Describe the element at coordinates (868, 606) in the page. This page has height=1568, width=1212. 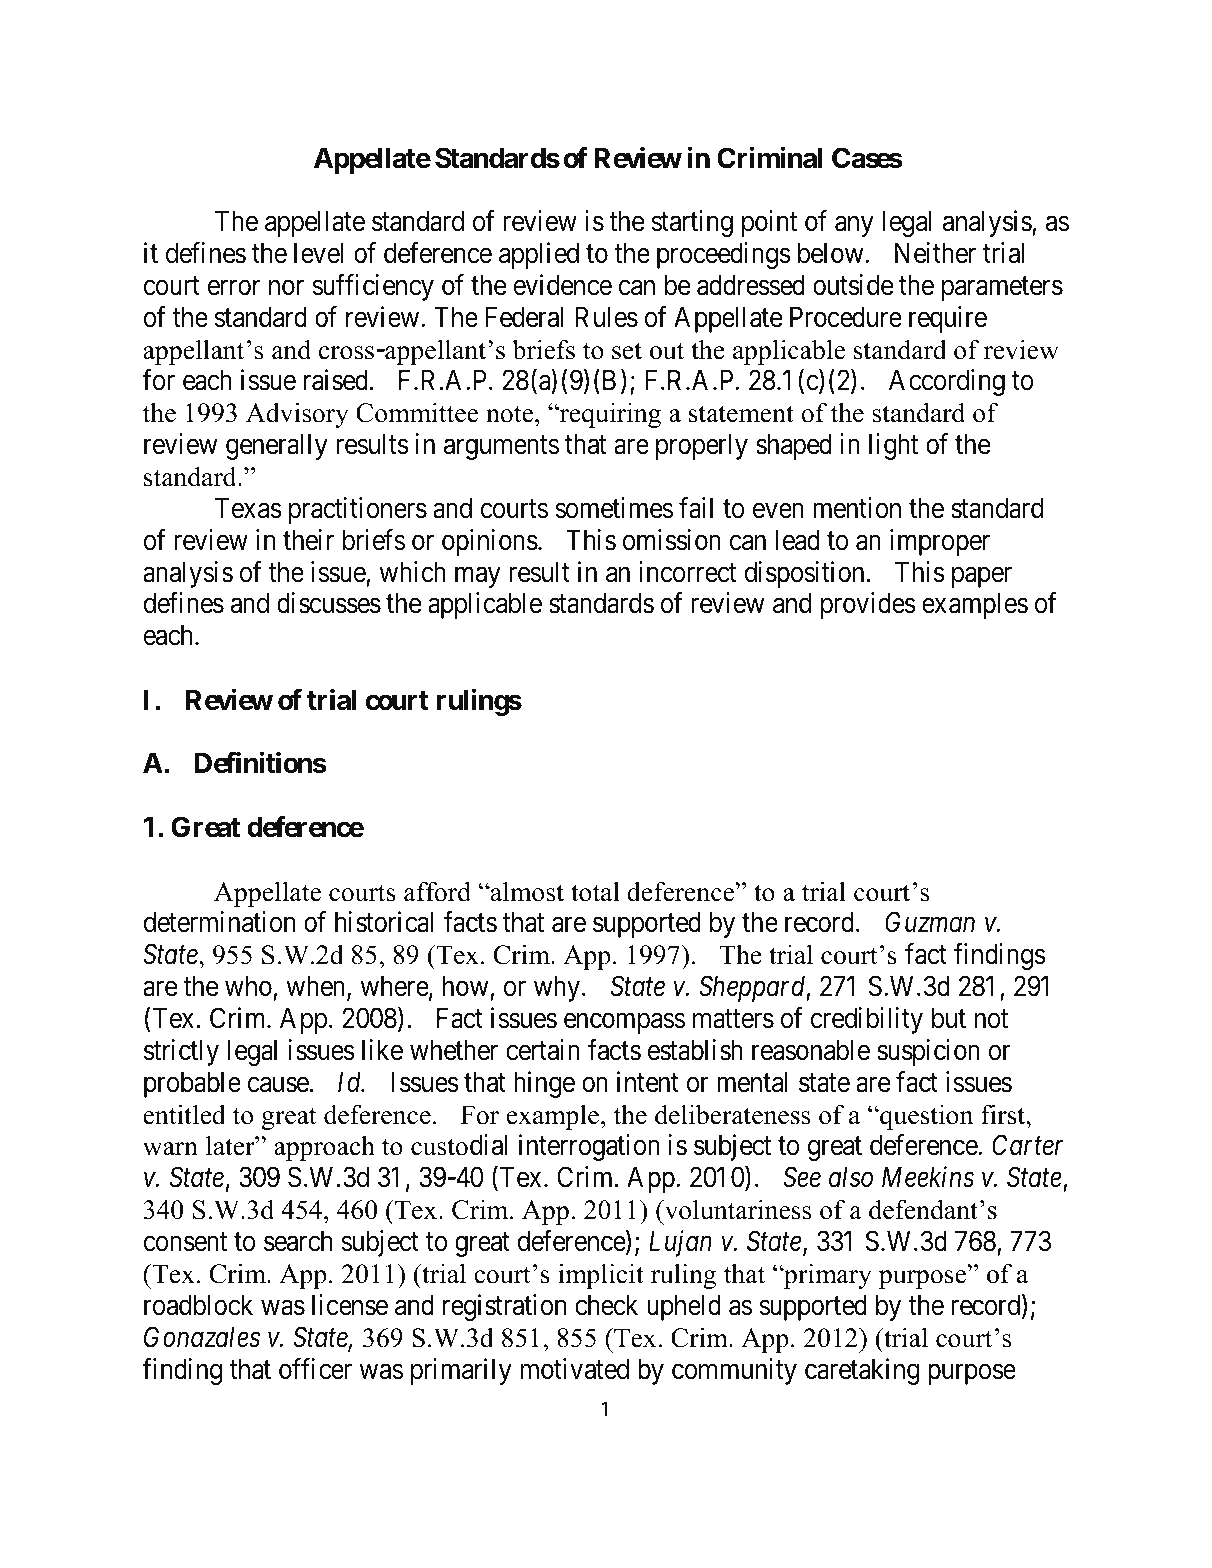
I see `provides` at that location.
